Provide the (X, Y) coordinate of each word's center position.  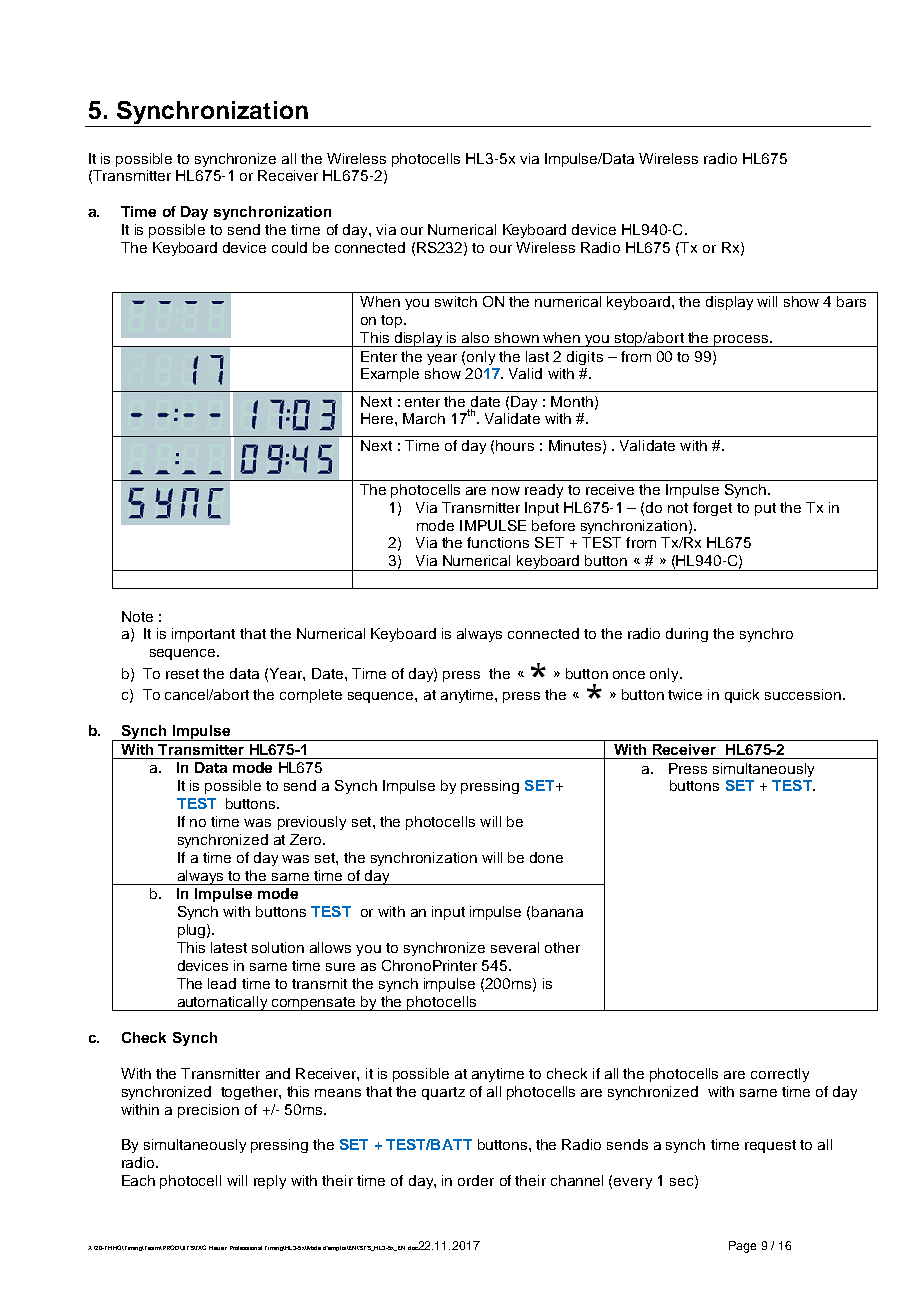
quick (742, 696)
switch (456, 301)
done (546, 857)
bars (851, 301)
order (476, 1180)
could (289, 247)
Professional (246, 1248)
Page (742, 1247)
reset (182, 674)
